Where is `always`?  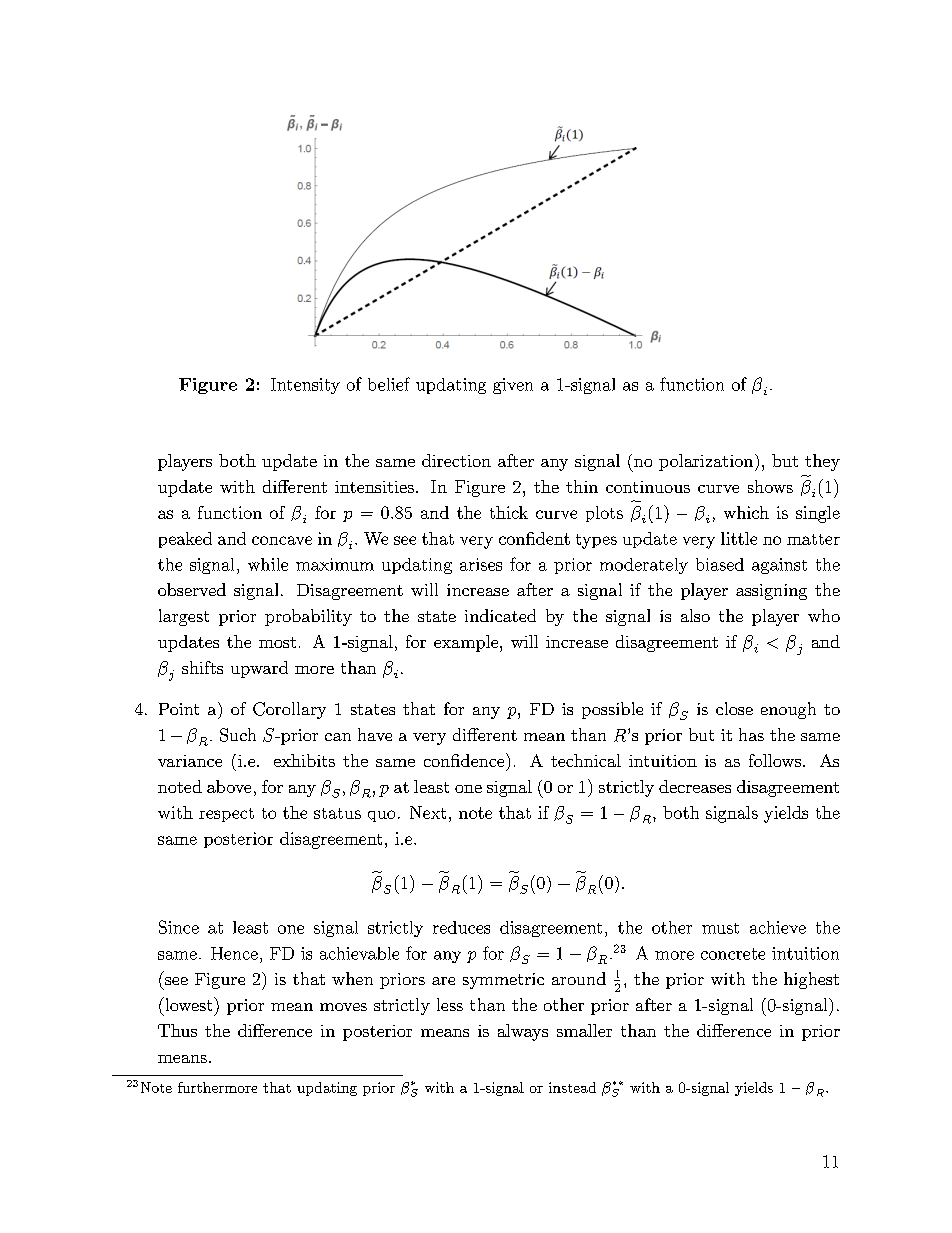 always is located at coordinates (523, 1032).
